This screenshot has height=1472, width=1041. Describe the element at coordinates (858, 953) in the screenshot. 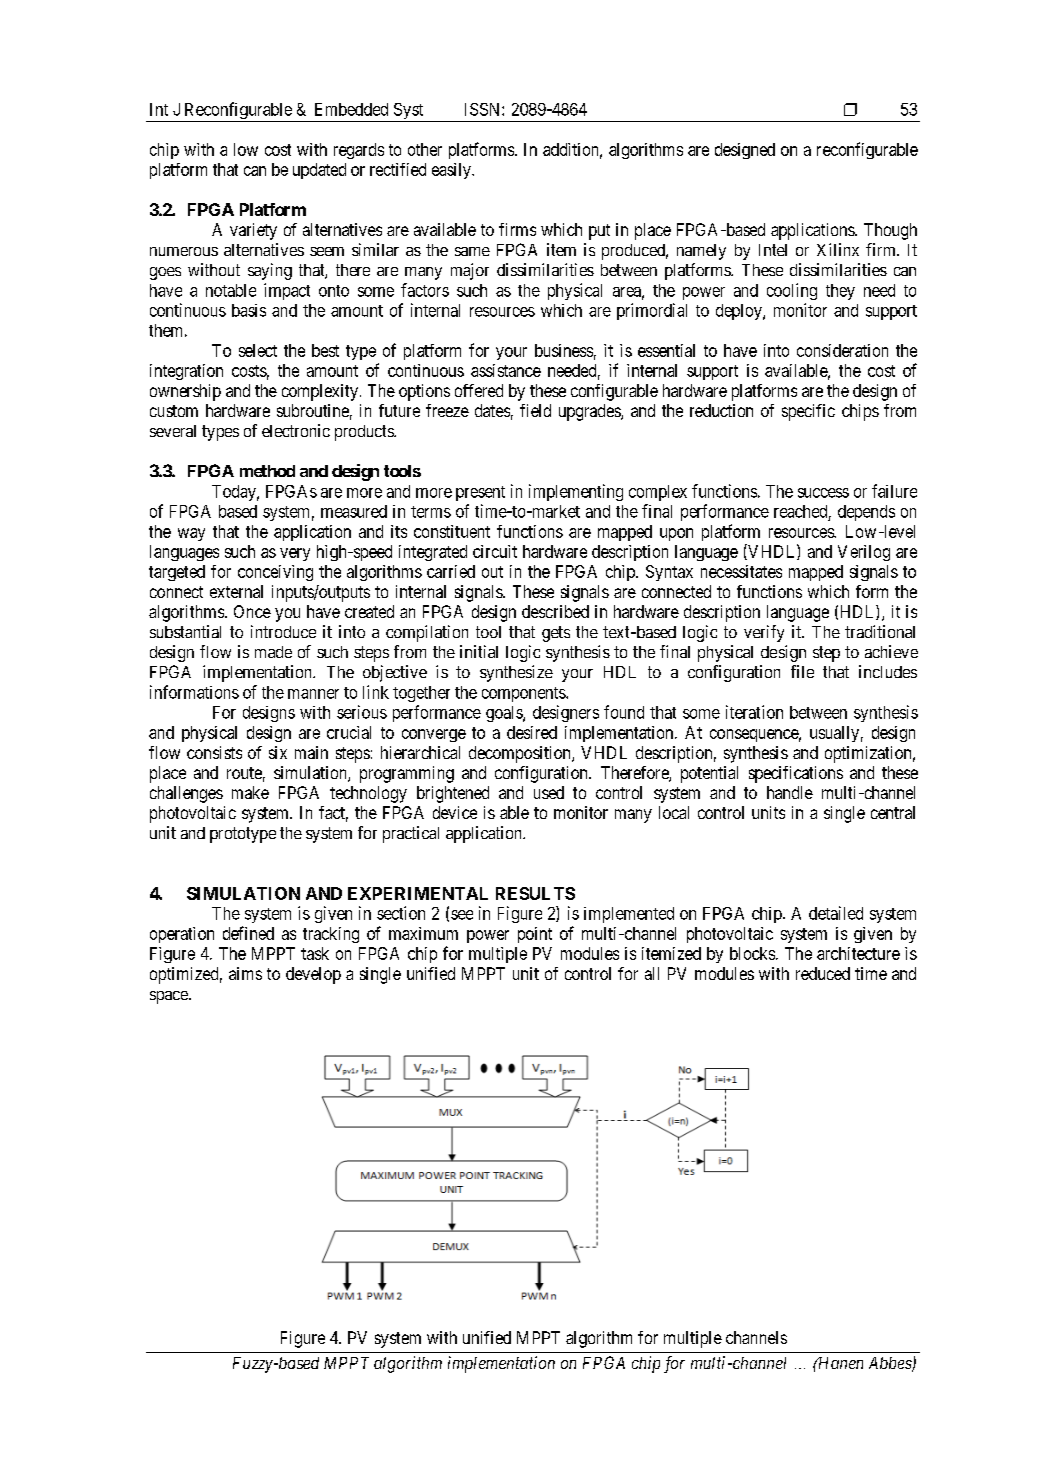

I see `architecture` at that location.
